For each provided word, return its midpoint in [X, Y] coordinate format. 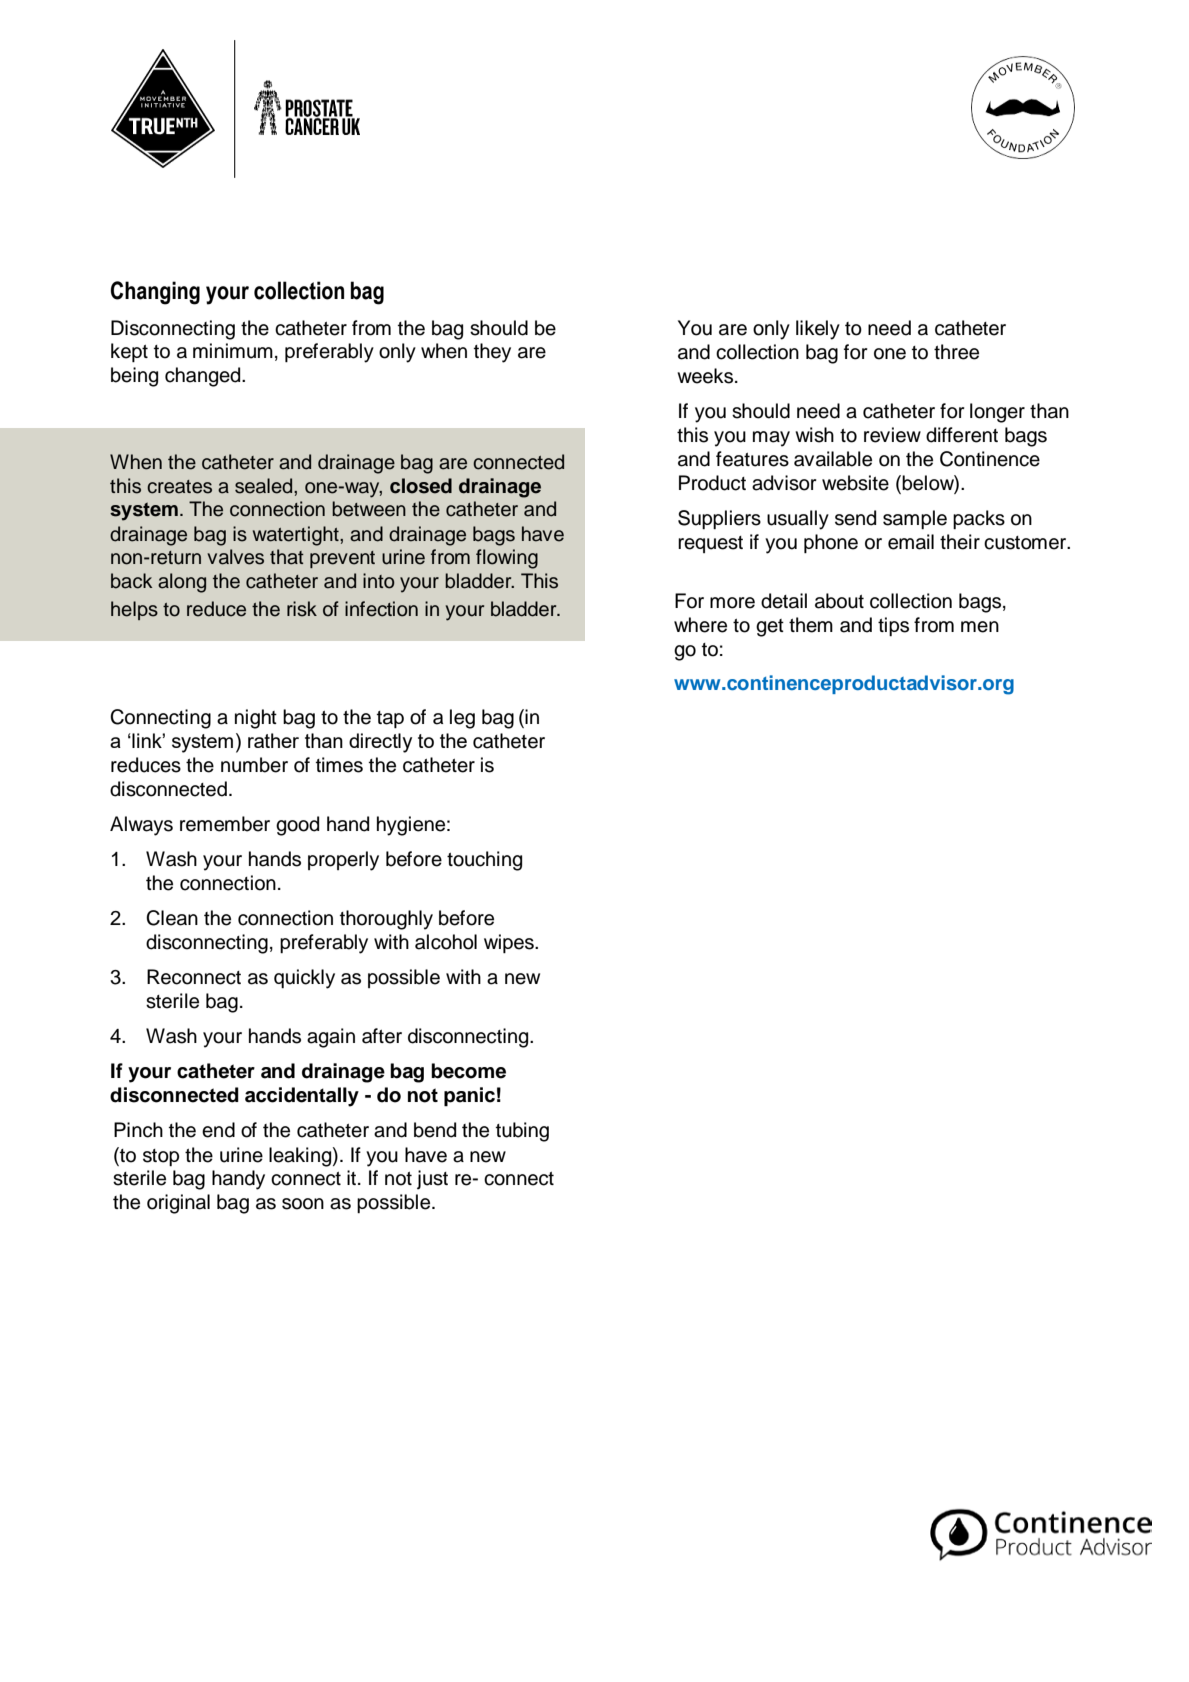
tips [893, 626]
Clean [172, 918]
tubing [522, 1132]
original [178, 1204]
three [956, 352]
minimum [233, 351]
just [432, 1180]
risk [302, 609]
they [492, 353]
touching [484, 861]
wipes [510, 943]
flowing [507, 559]
